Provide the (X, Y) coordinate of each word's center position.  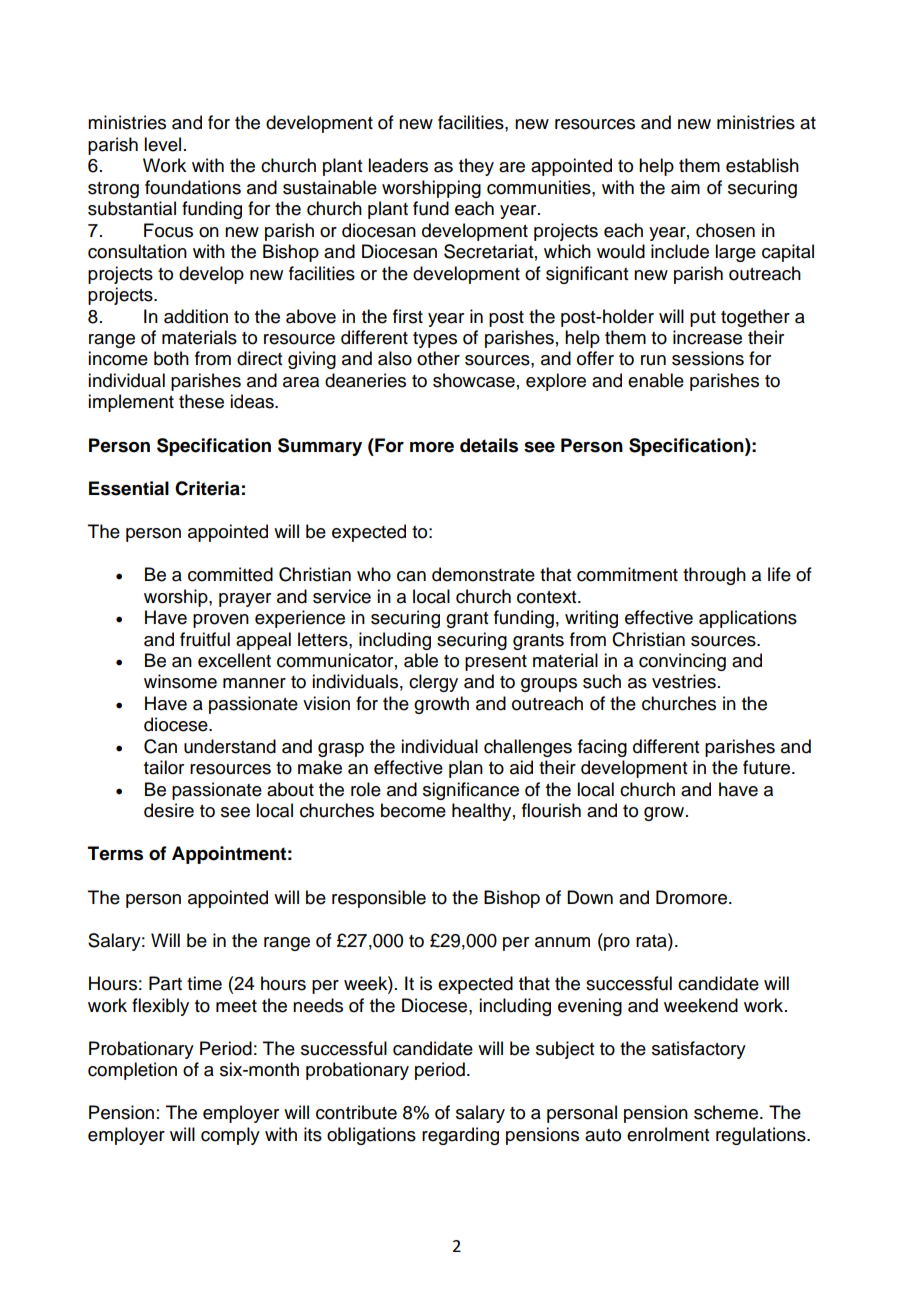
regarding (460, 1136)
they (476, 167)
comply (230, 1136)
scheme (727, 1112)
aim (685, 187)
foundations (193, 187)
